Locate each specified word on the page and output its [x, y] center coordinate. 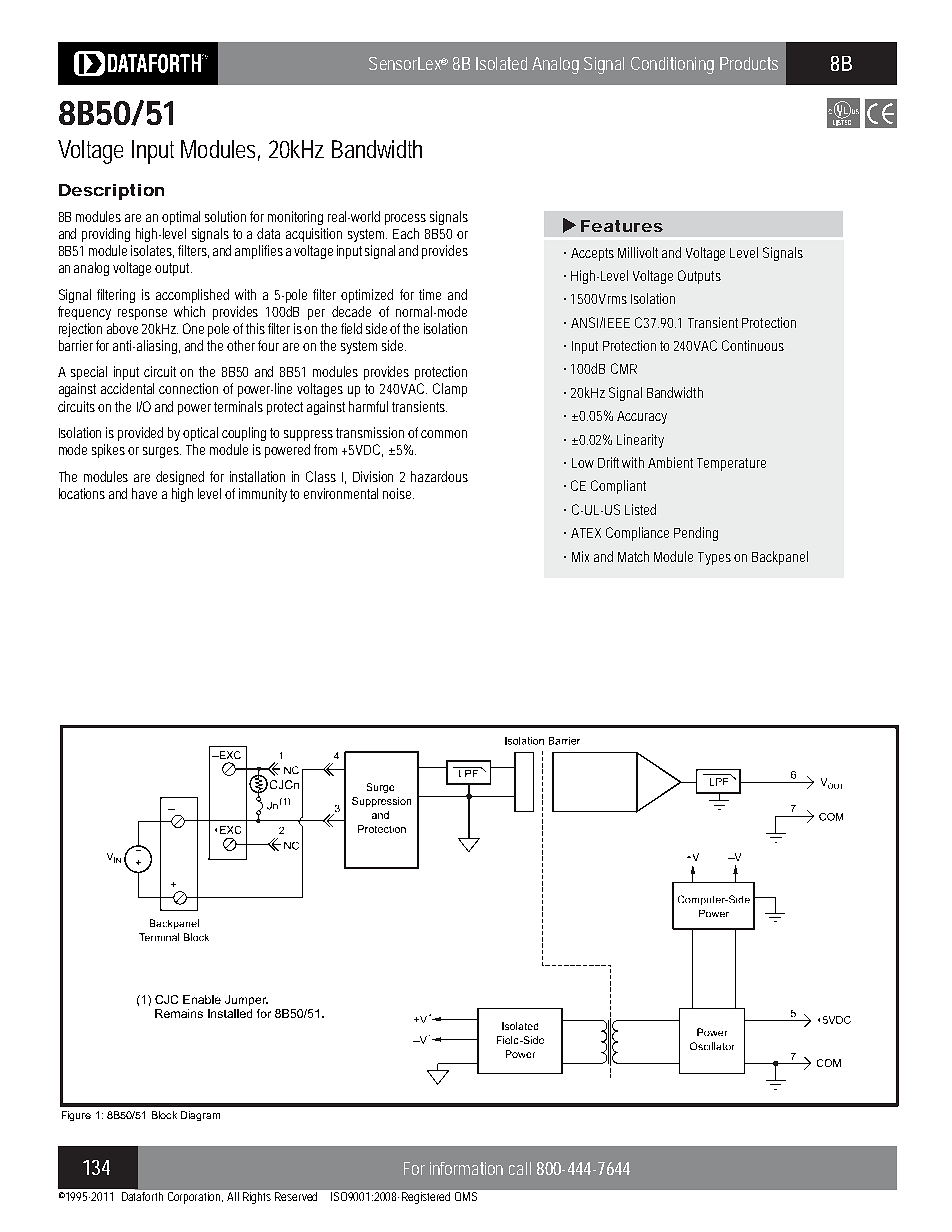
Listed [640, 509]
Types [714, 558]
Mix [580, 556]
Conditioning [672, 65]
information [466, 1168]
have [144, 493]
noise [398, 493]
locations [82, 493]
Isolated [501, 63]
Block [164, 1115]
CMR [624, 368]
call [520, 1168]
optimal [181, 218]
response [142, 314]
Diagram [200, 1116]
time [430, 294]
